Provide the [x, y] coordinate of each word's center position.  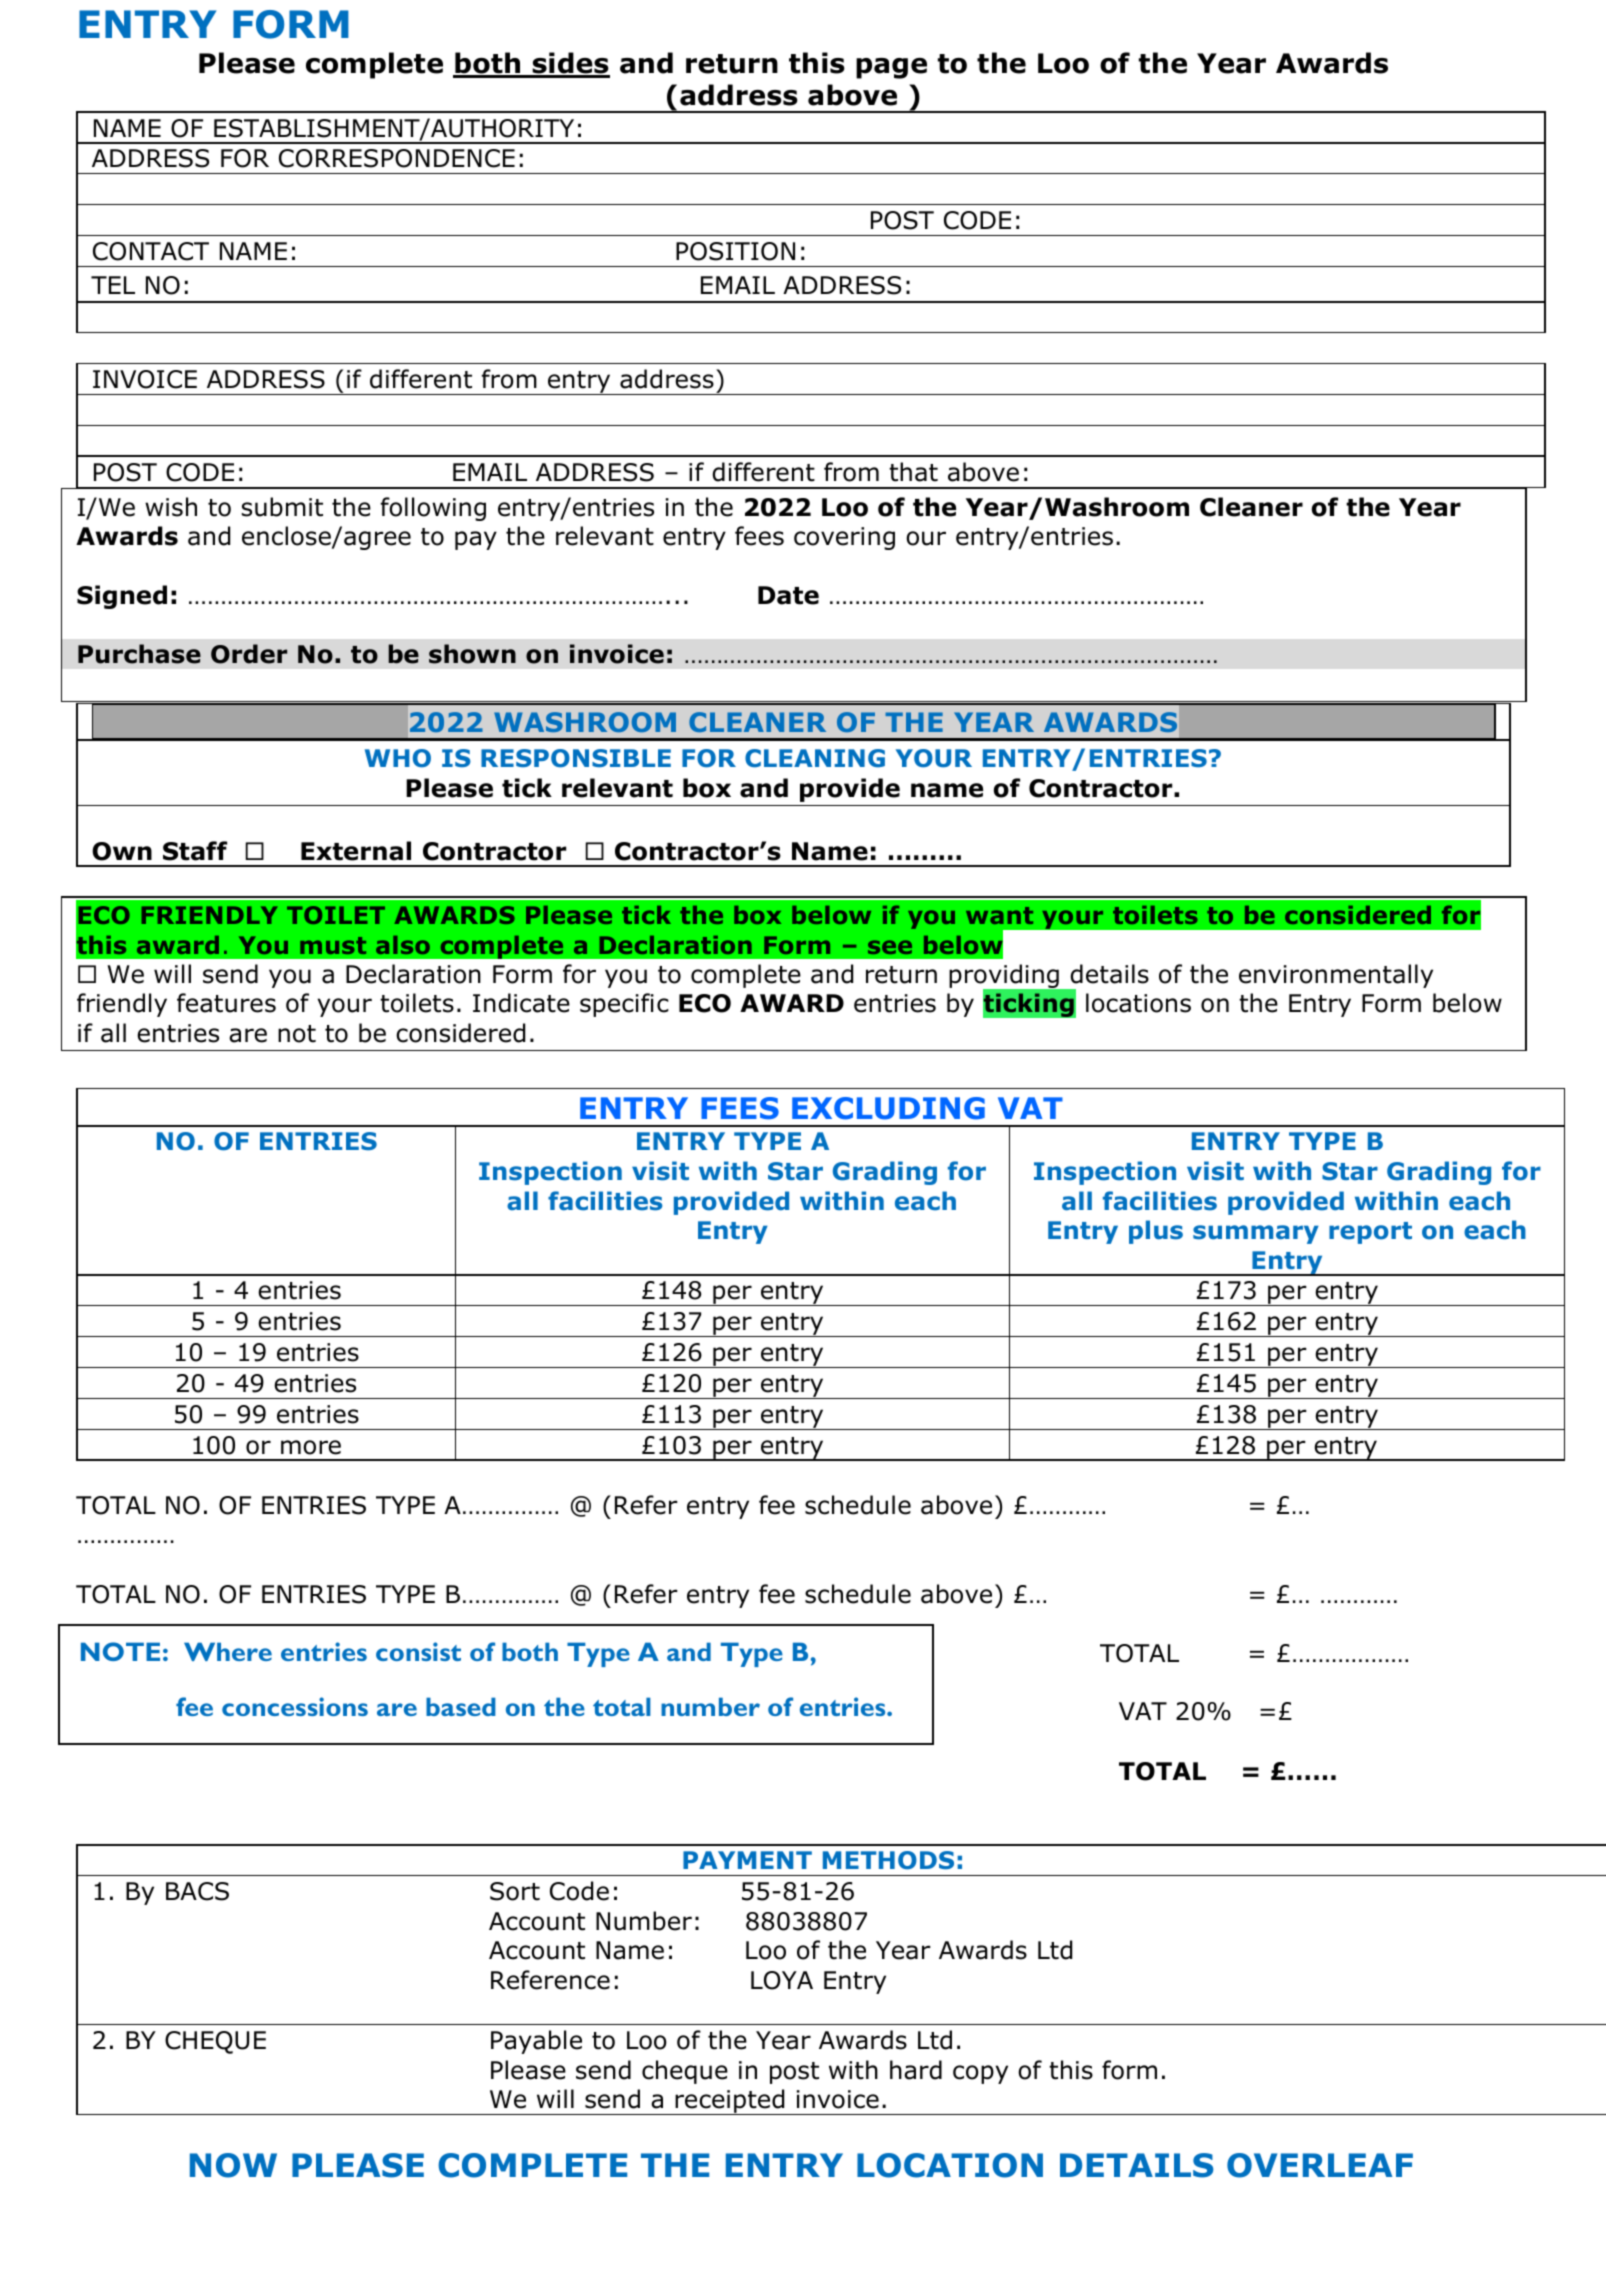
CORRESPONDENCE [397, 158]
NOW [233, 2165]
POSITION [735, 251]
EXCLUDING [888, 1108]
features [226, 1003]
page [891, 68]
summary [1256, 1234]
